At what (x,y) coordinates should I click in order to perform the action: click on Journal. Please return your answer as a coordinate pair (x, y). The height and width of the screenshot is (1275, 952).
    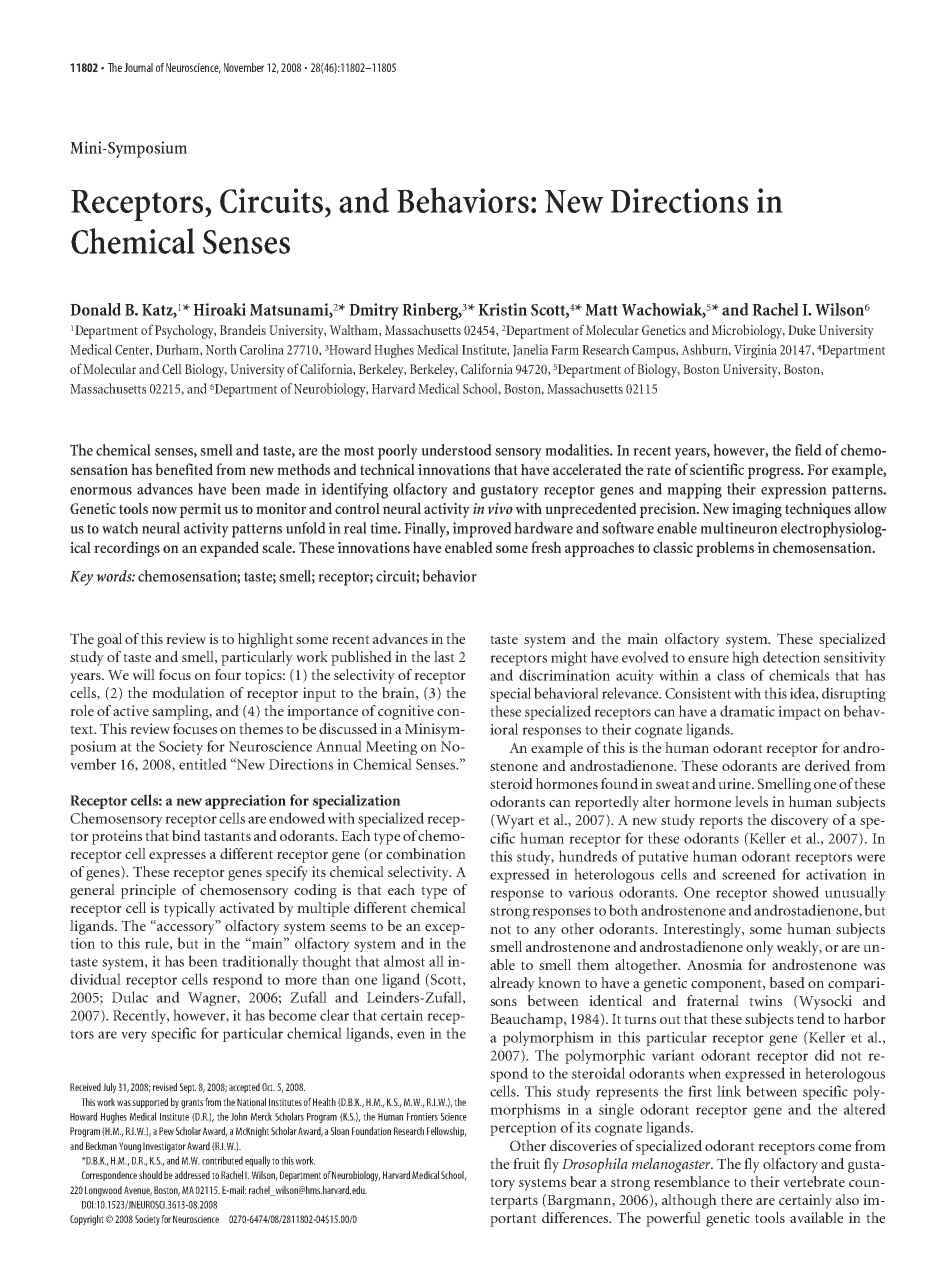
    Looking at the image, I should click on (138, 67).
